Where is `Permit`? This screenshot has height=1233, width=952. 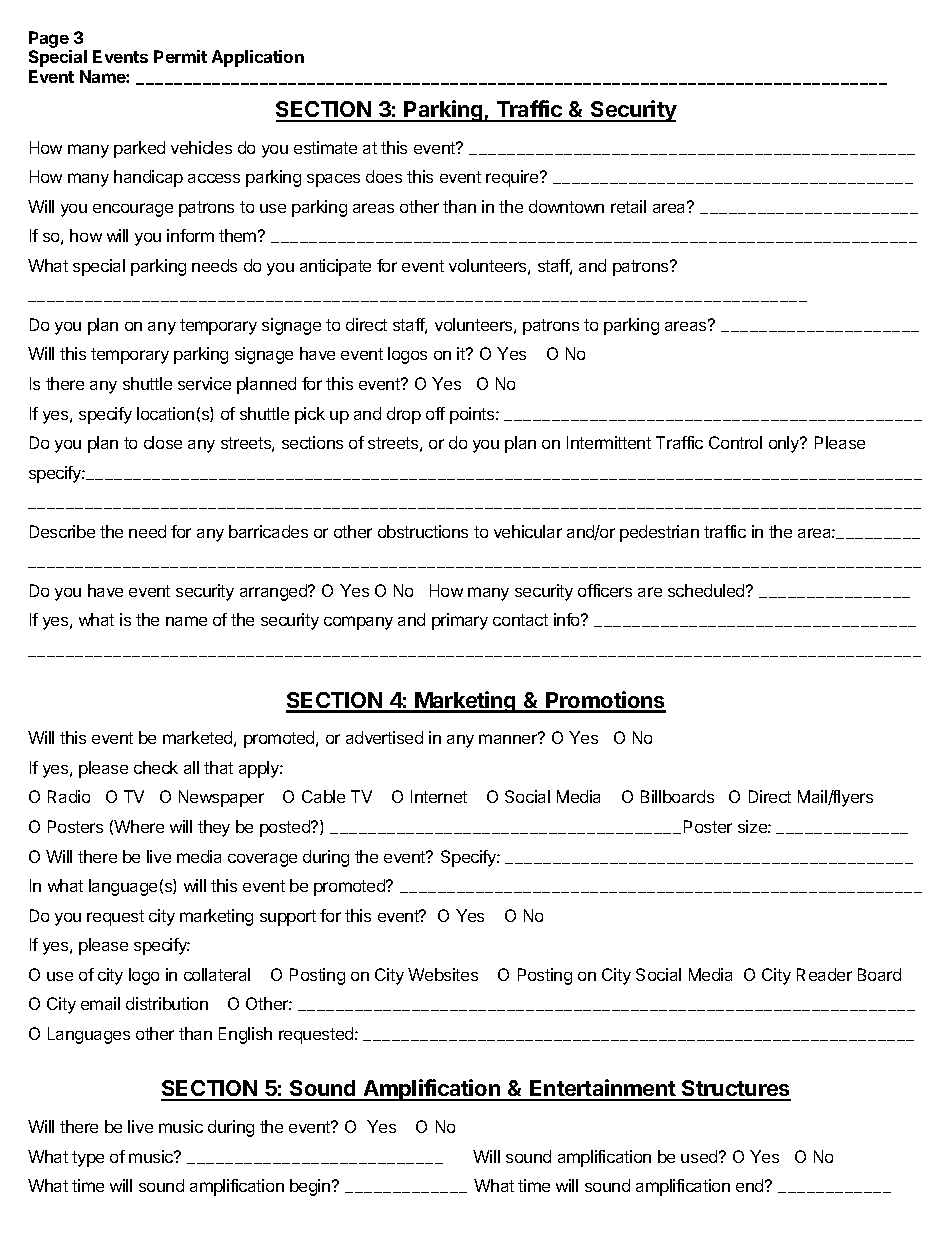 Permit is located at coordinates (180, 56).
